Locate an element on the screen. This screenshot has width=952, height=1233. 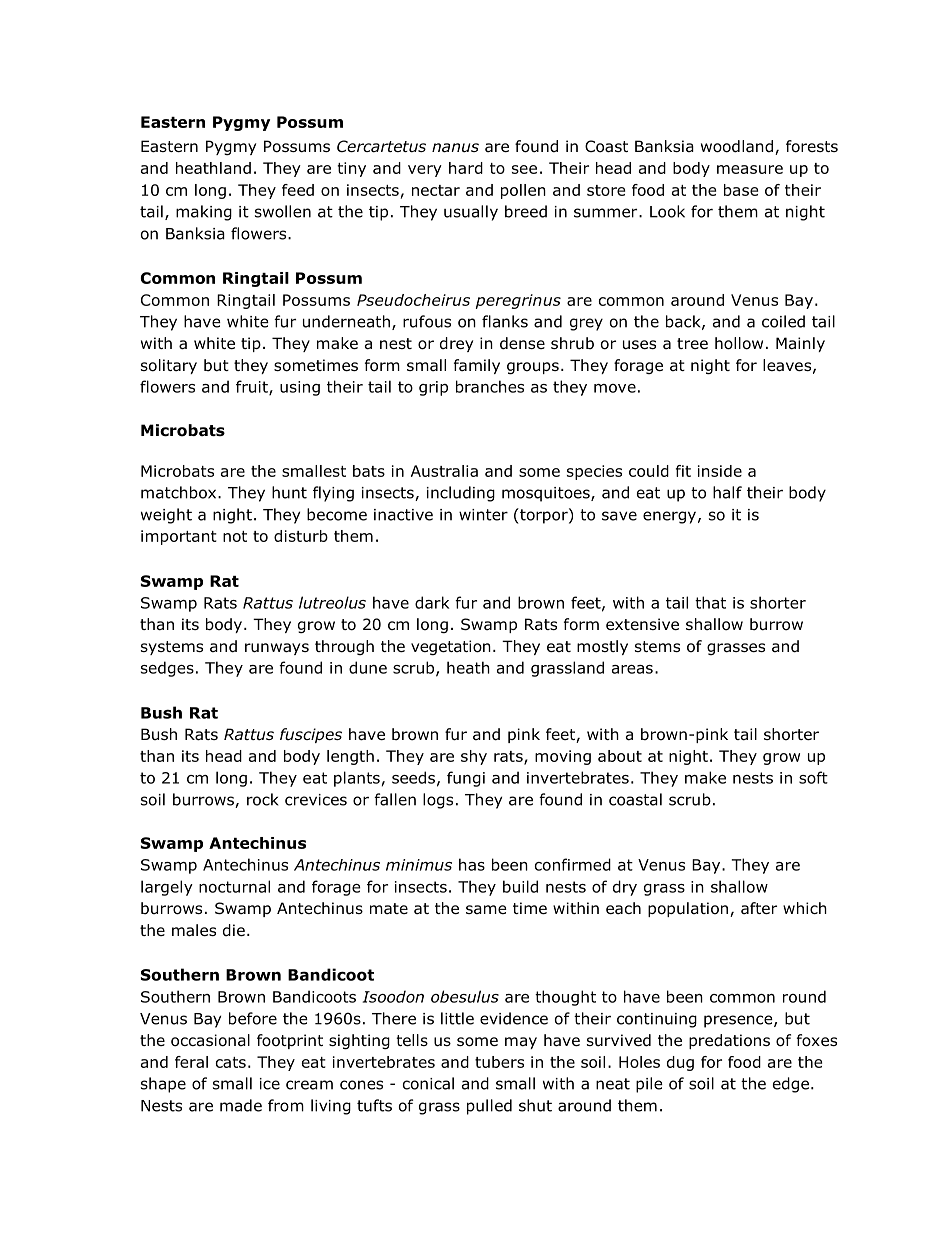
feed is located at coordinates (298, 190).
